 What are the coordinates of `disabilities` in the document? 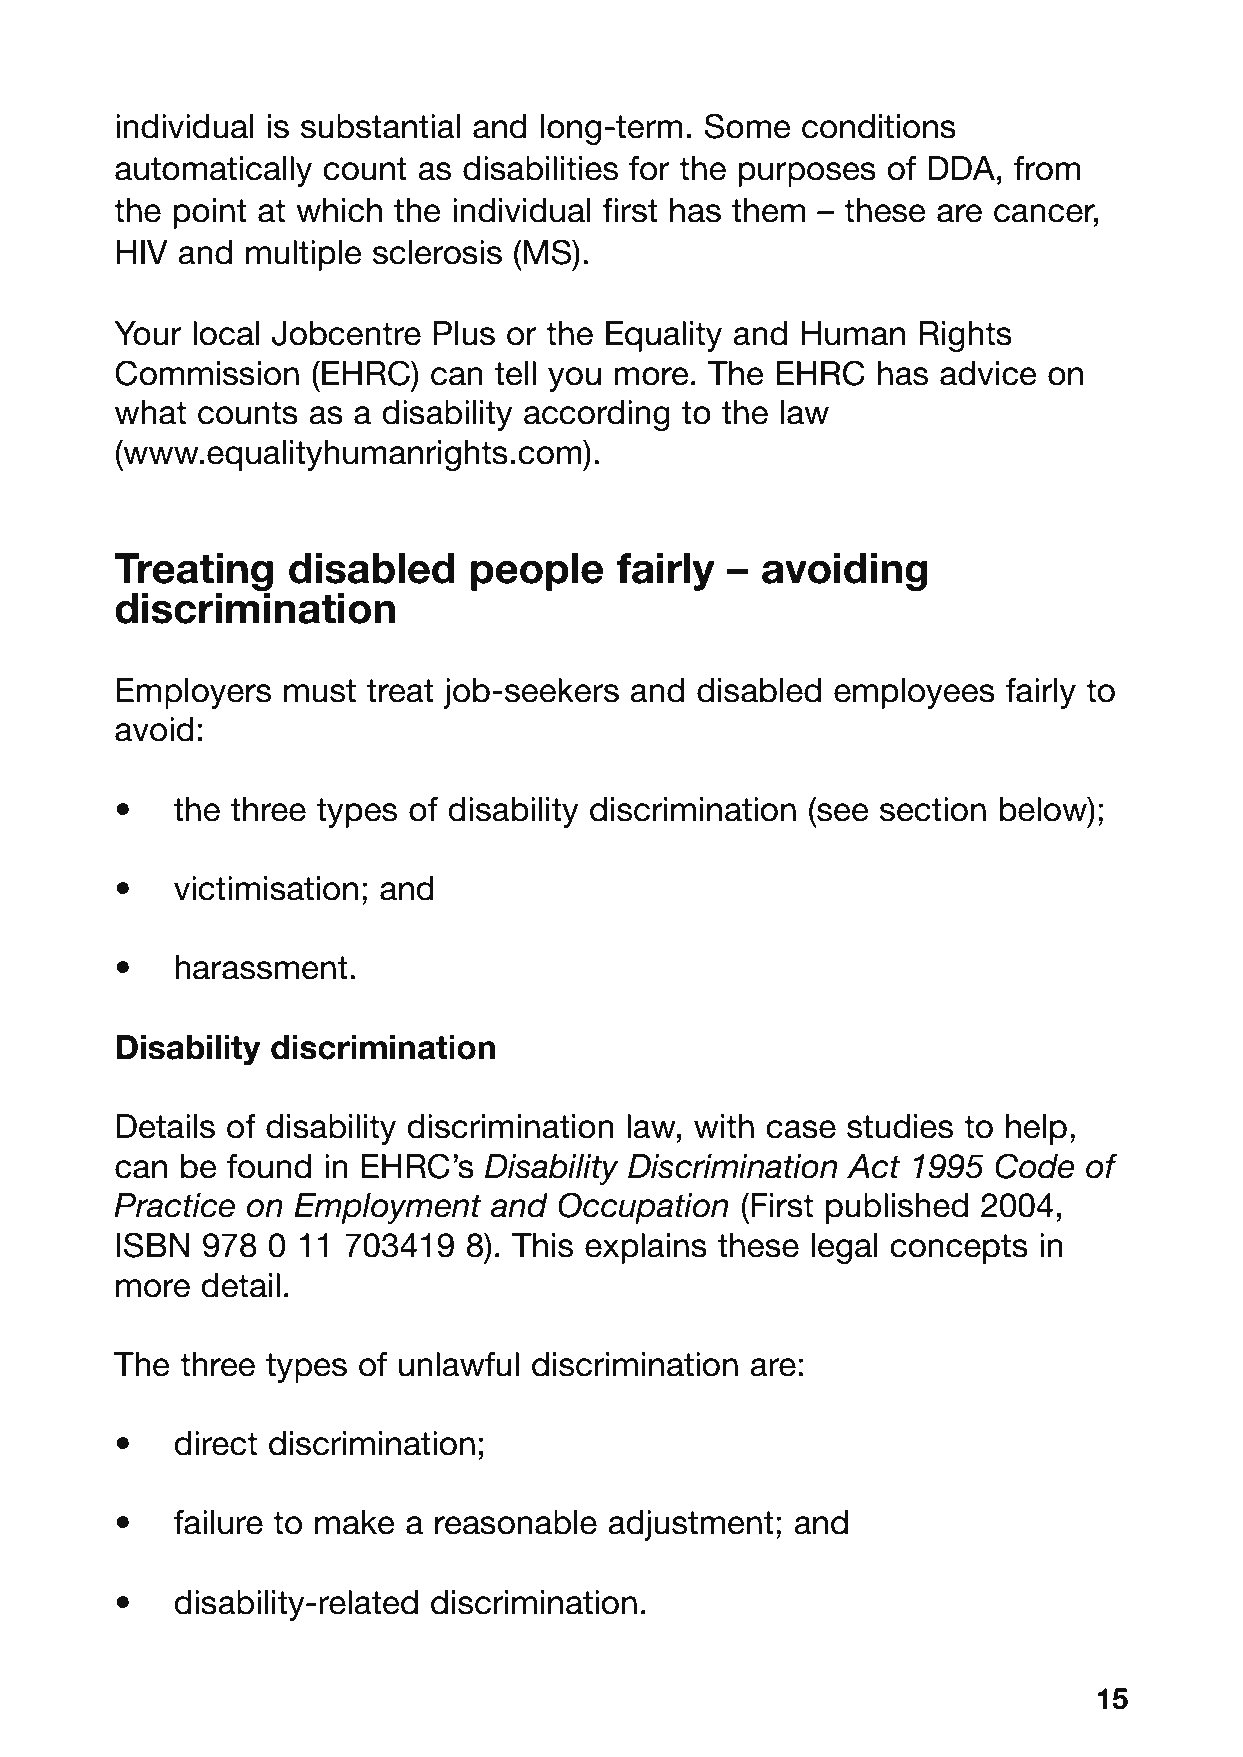 It's located at (540, 168).
